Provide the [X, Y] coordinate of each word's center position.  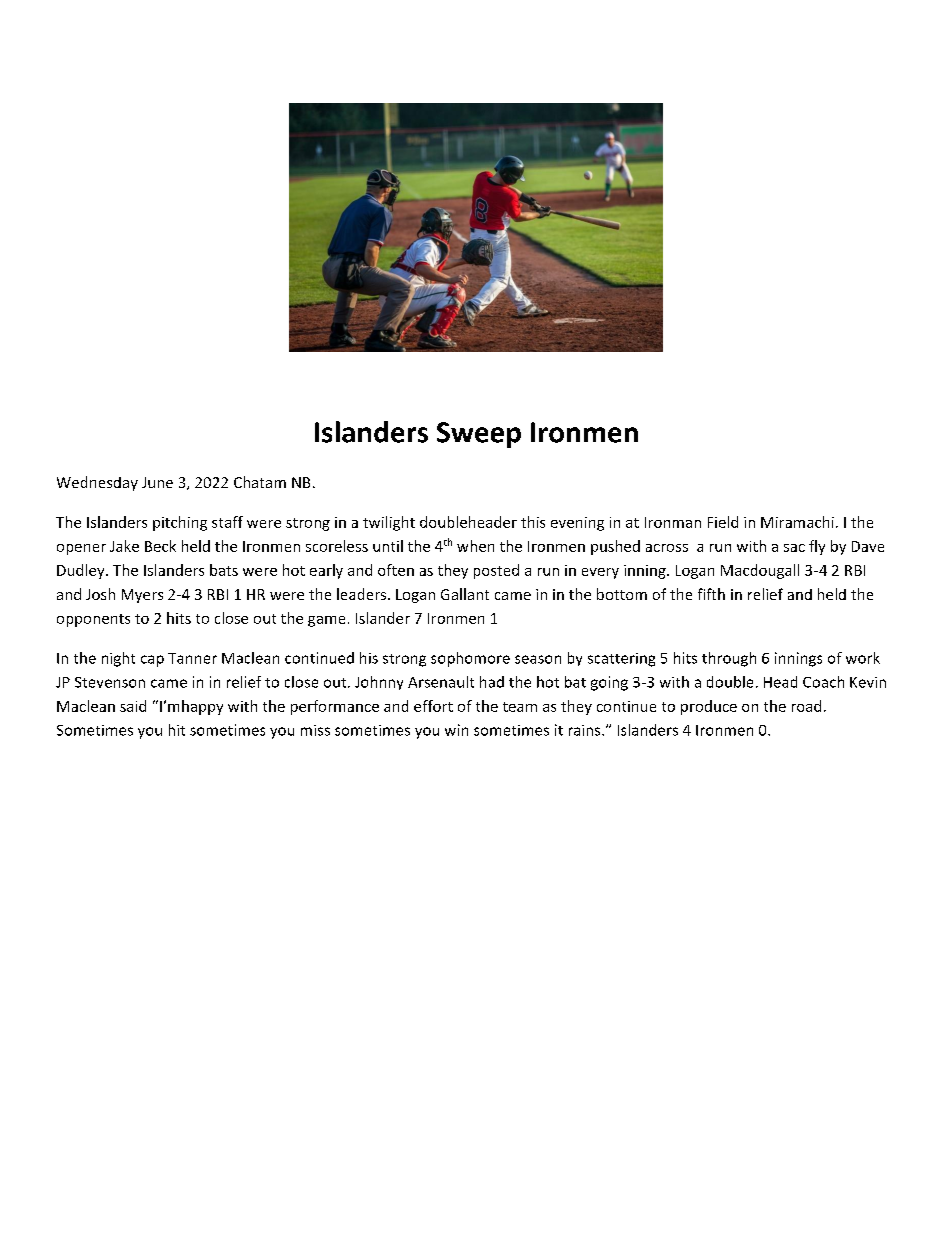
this [533, 522]
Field [723, 522]
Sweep [479, 435]
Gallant [465, 594]
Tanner [192, 658]
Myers [142, 596]
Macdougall [760, 571]
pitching [180, 523]
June [157, 482]
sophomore [470, 659]
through [729, 659]
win [456, 730]
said [133, 706]
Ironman [673, 522]
